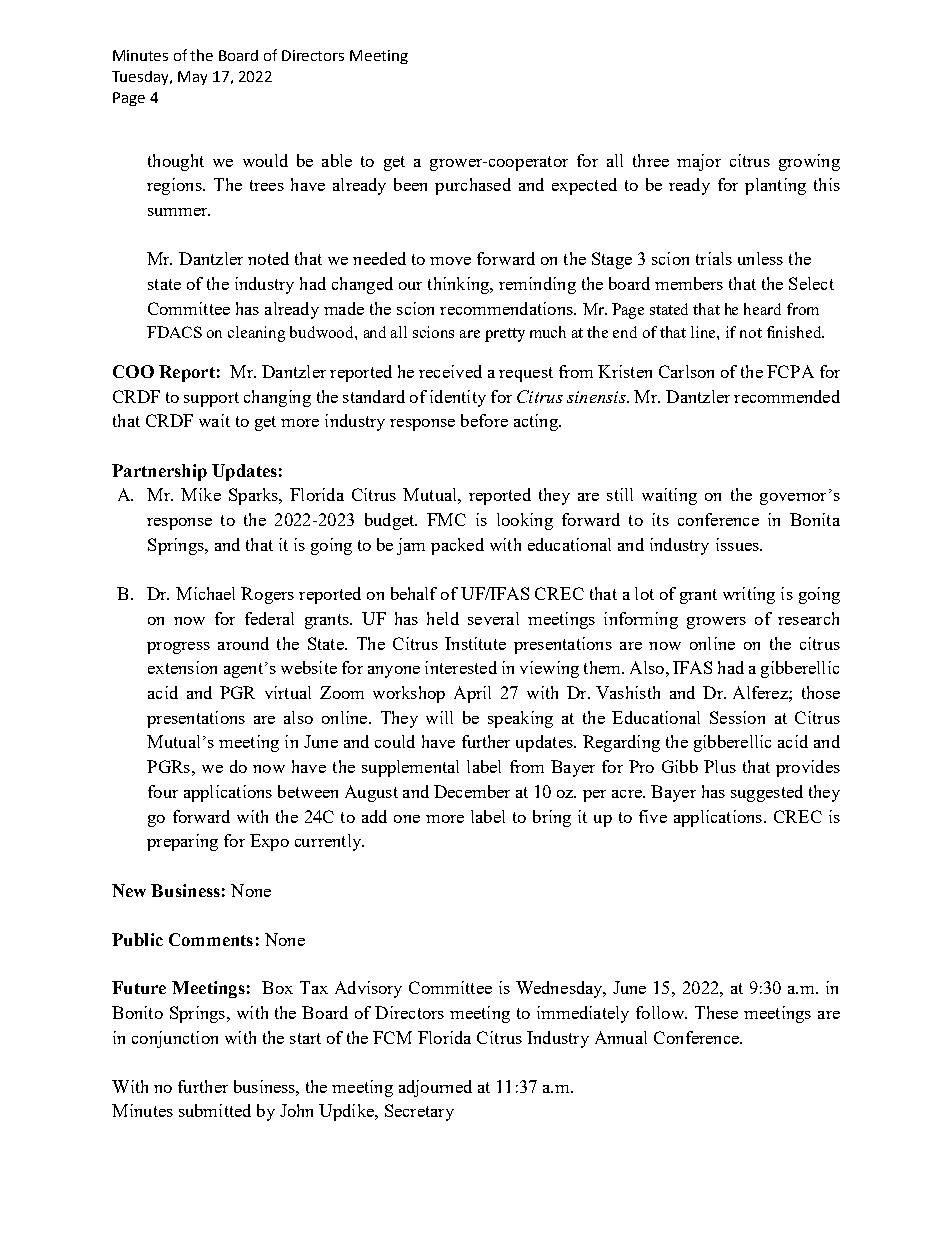  I want to click on before, so click(484, 420).
